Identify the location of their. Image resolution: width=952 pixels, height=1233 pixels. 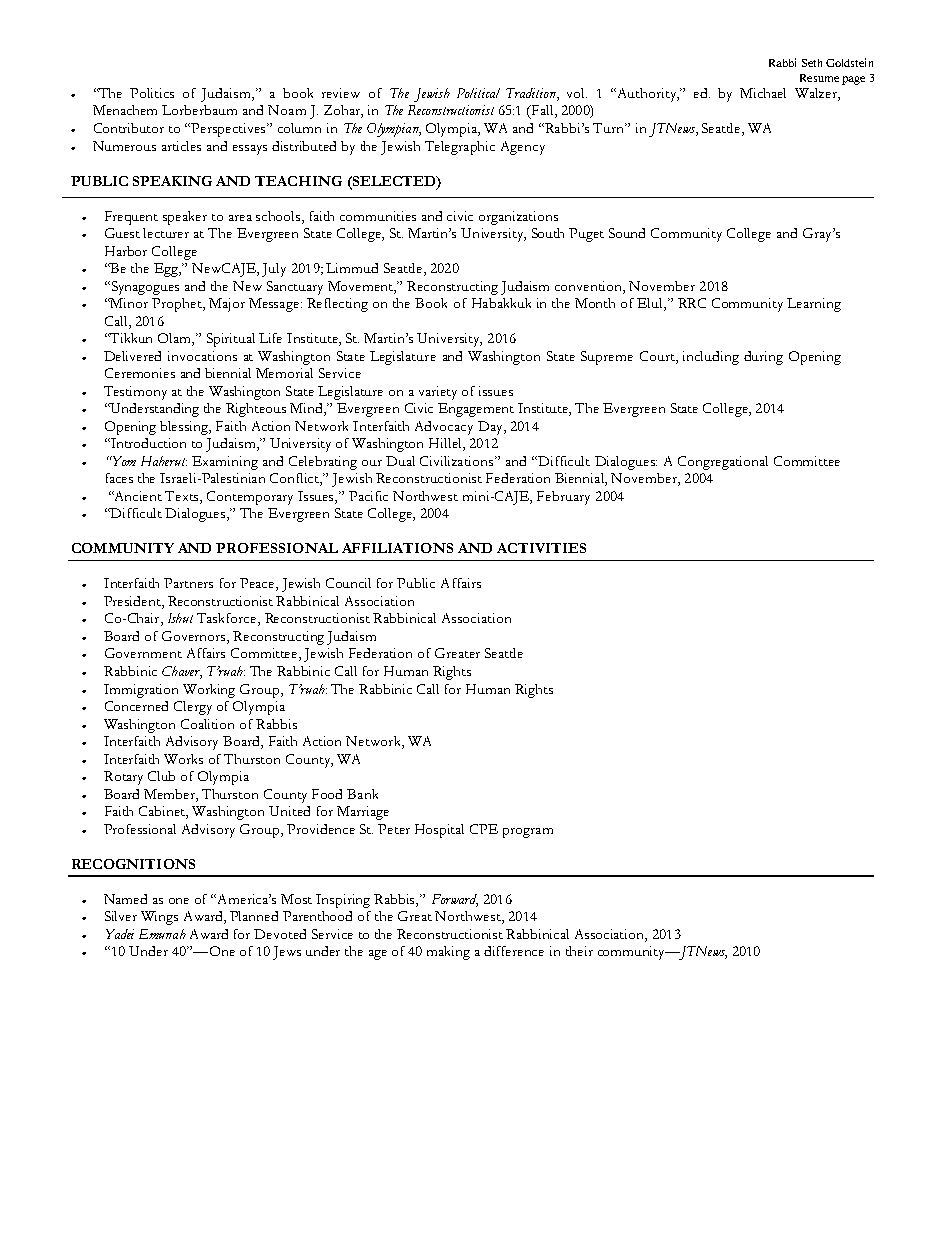
(579, 951).
